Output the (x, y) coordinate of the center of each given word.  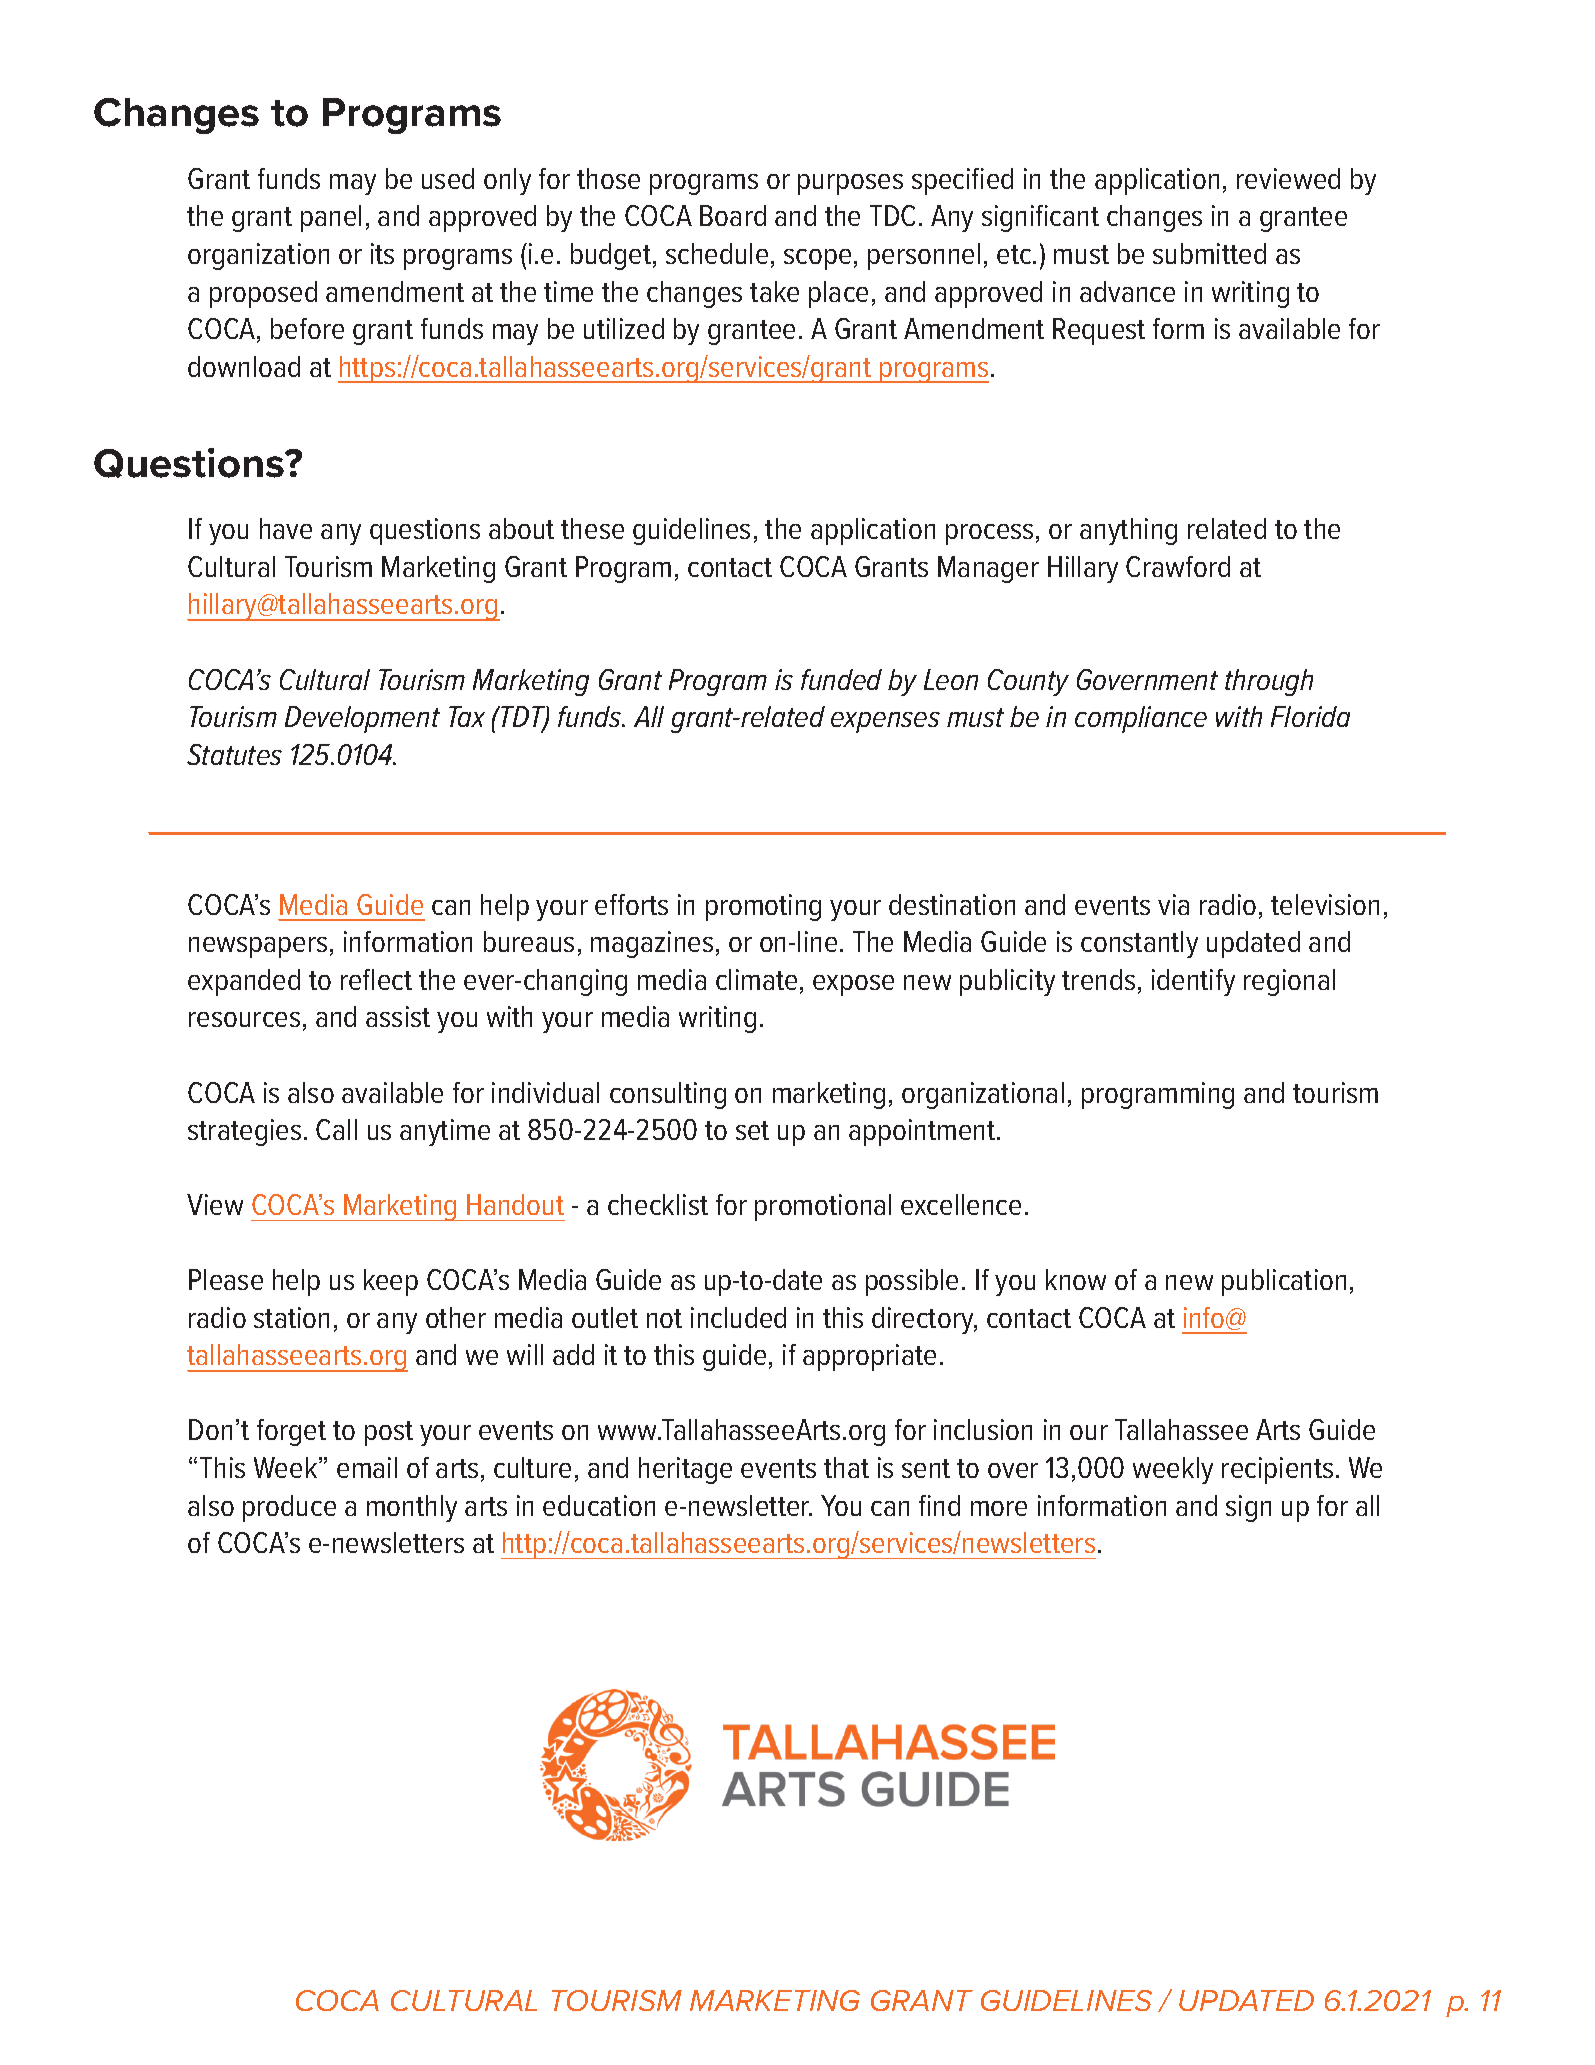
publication (1284, 1282)
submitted (1209, 253)
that (846, 1467)
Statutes (234, 754)
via (1173, 904)
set (752, 1130)
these (592, 528)
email (367, 1467)
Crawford (1178, 566)
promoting (763, 907)
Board (733, 215)
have (286, 528)
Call (336, 1129)
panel (331, 218)
